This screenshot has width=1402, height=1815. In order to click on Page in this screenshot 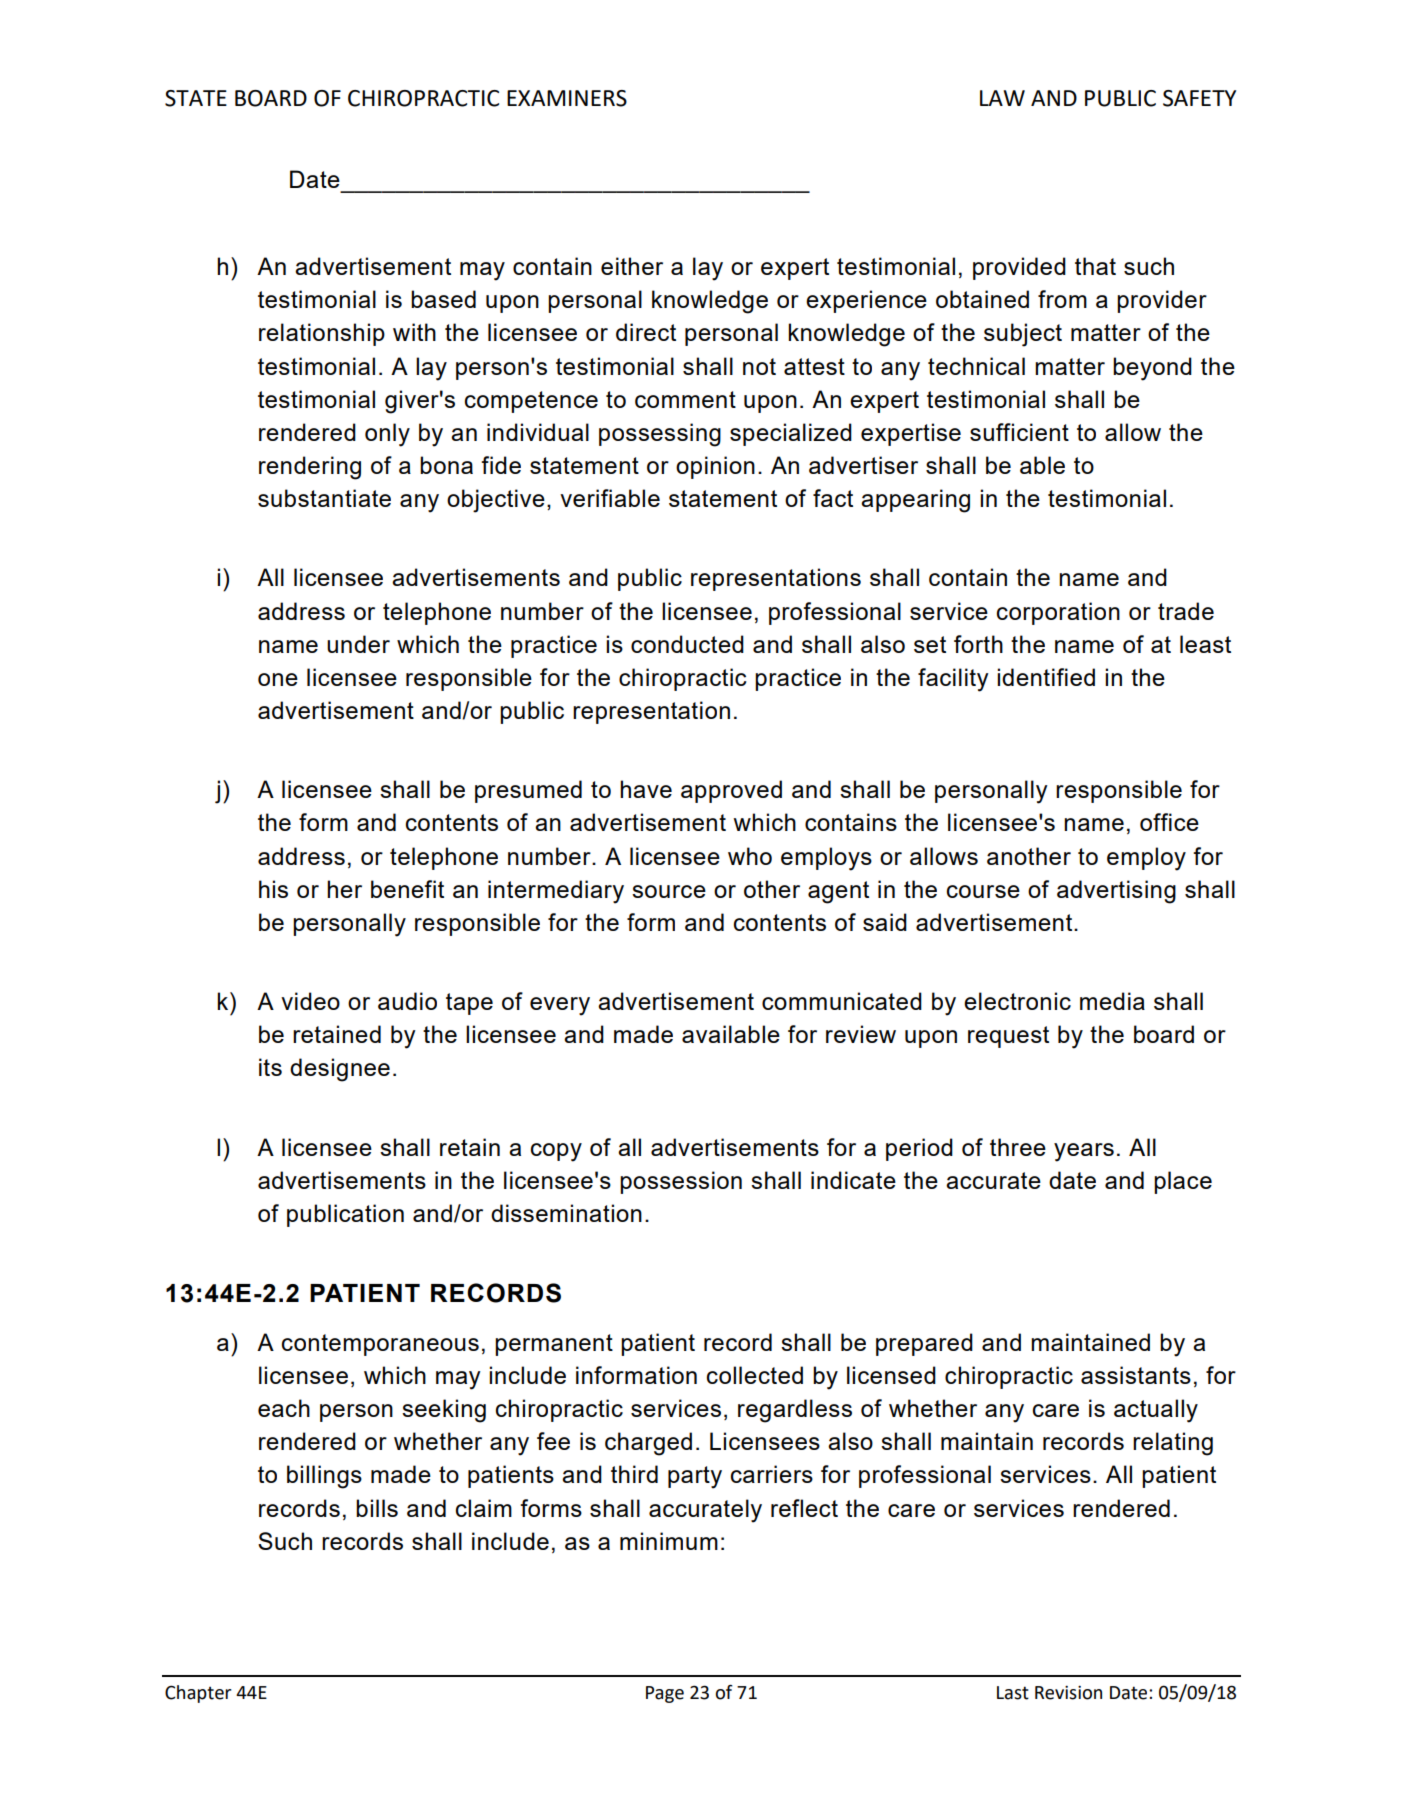, I will do `click(665, 1694)`.
